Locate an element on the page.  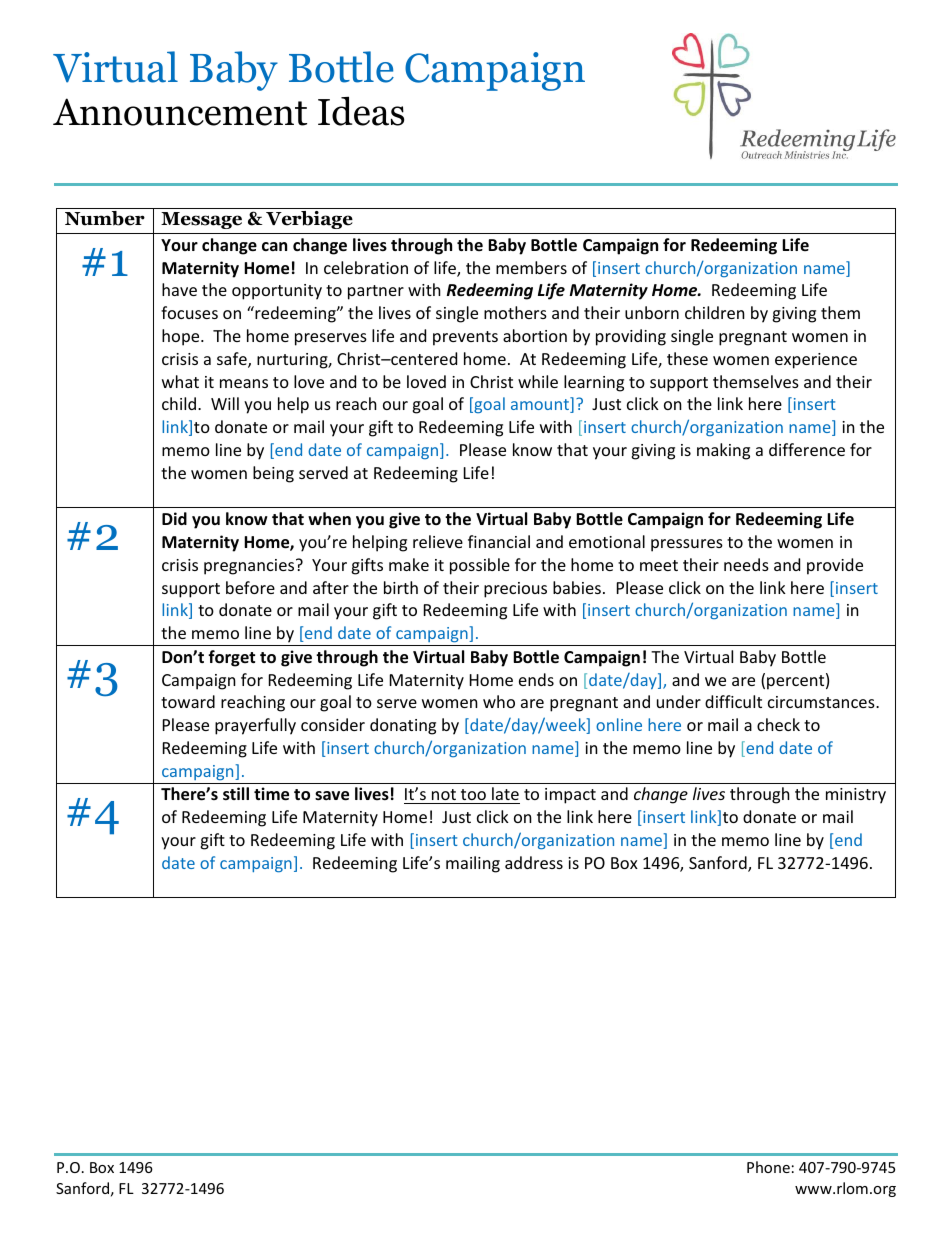
difficult is located at coordinates (733, 701).
